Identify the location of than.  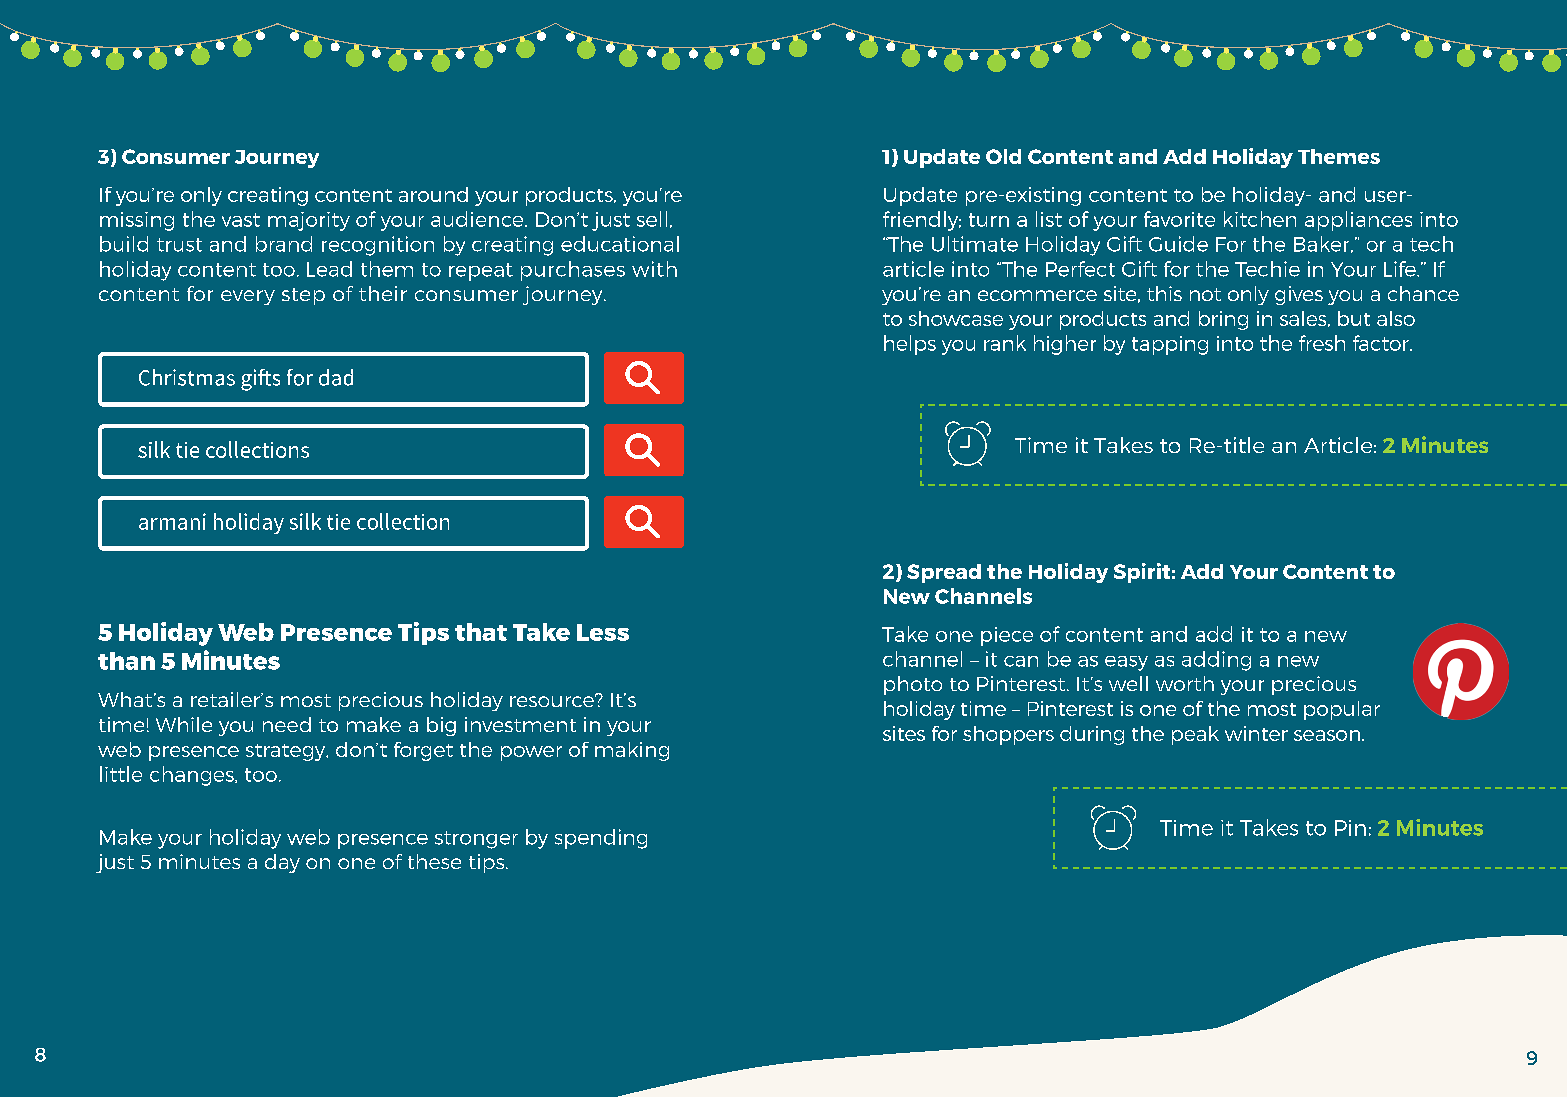
(126, 661).
